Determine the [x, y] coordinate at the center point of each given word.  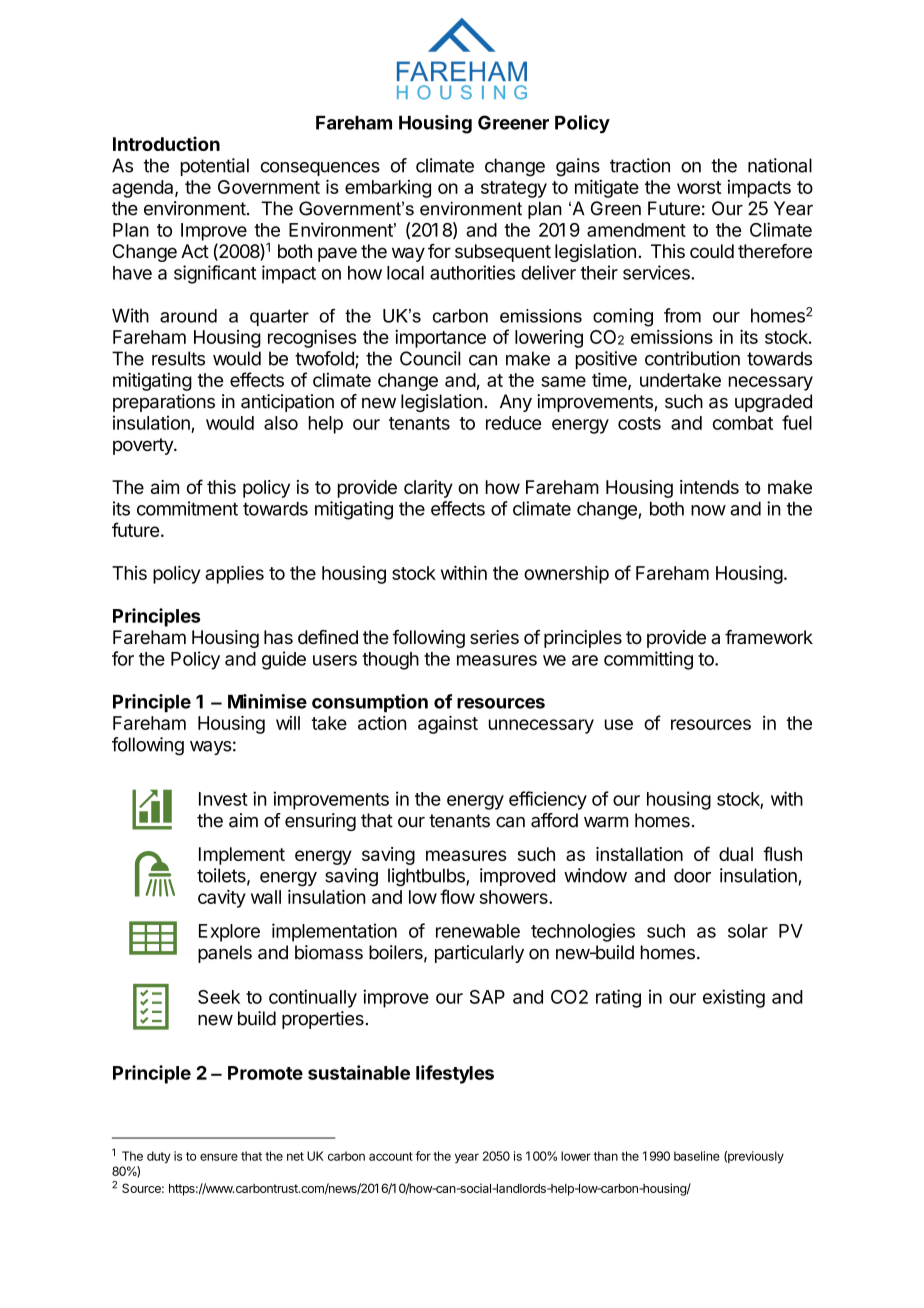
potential [215, 167]
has [278, 637]
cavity [222, 898]
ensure [219, 1157]
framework [769, 637]
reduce [513, 423]
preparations [164, 403]
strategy [514, 189]
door [692, 875]
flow [457, 896]
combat [743, 423]
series [494, 637]
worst [699, 187]
